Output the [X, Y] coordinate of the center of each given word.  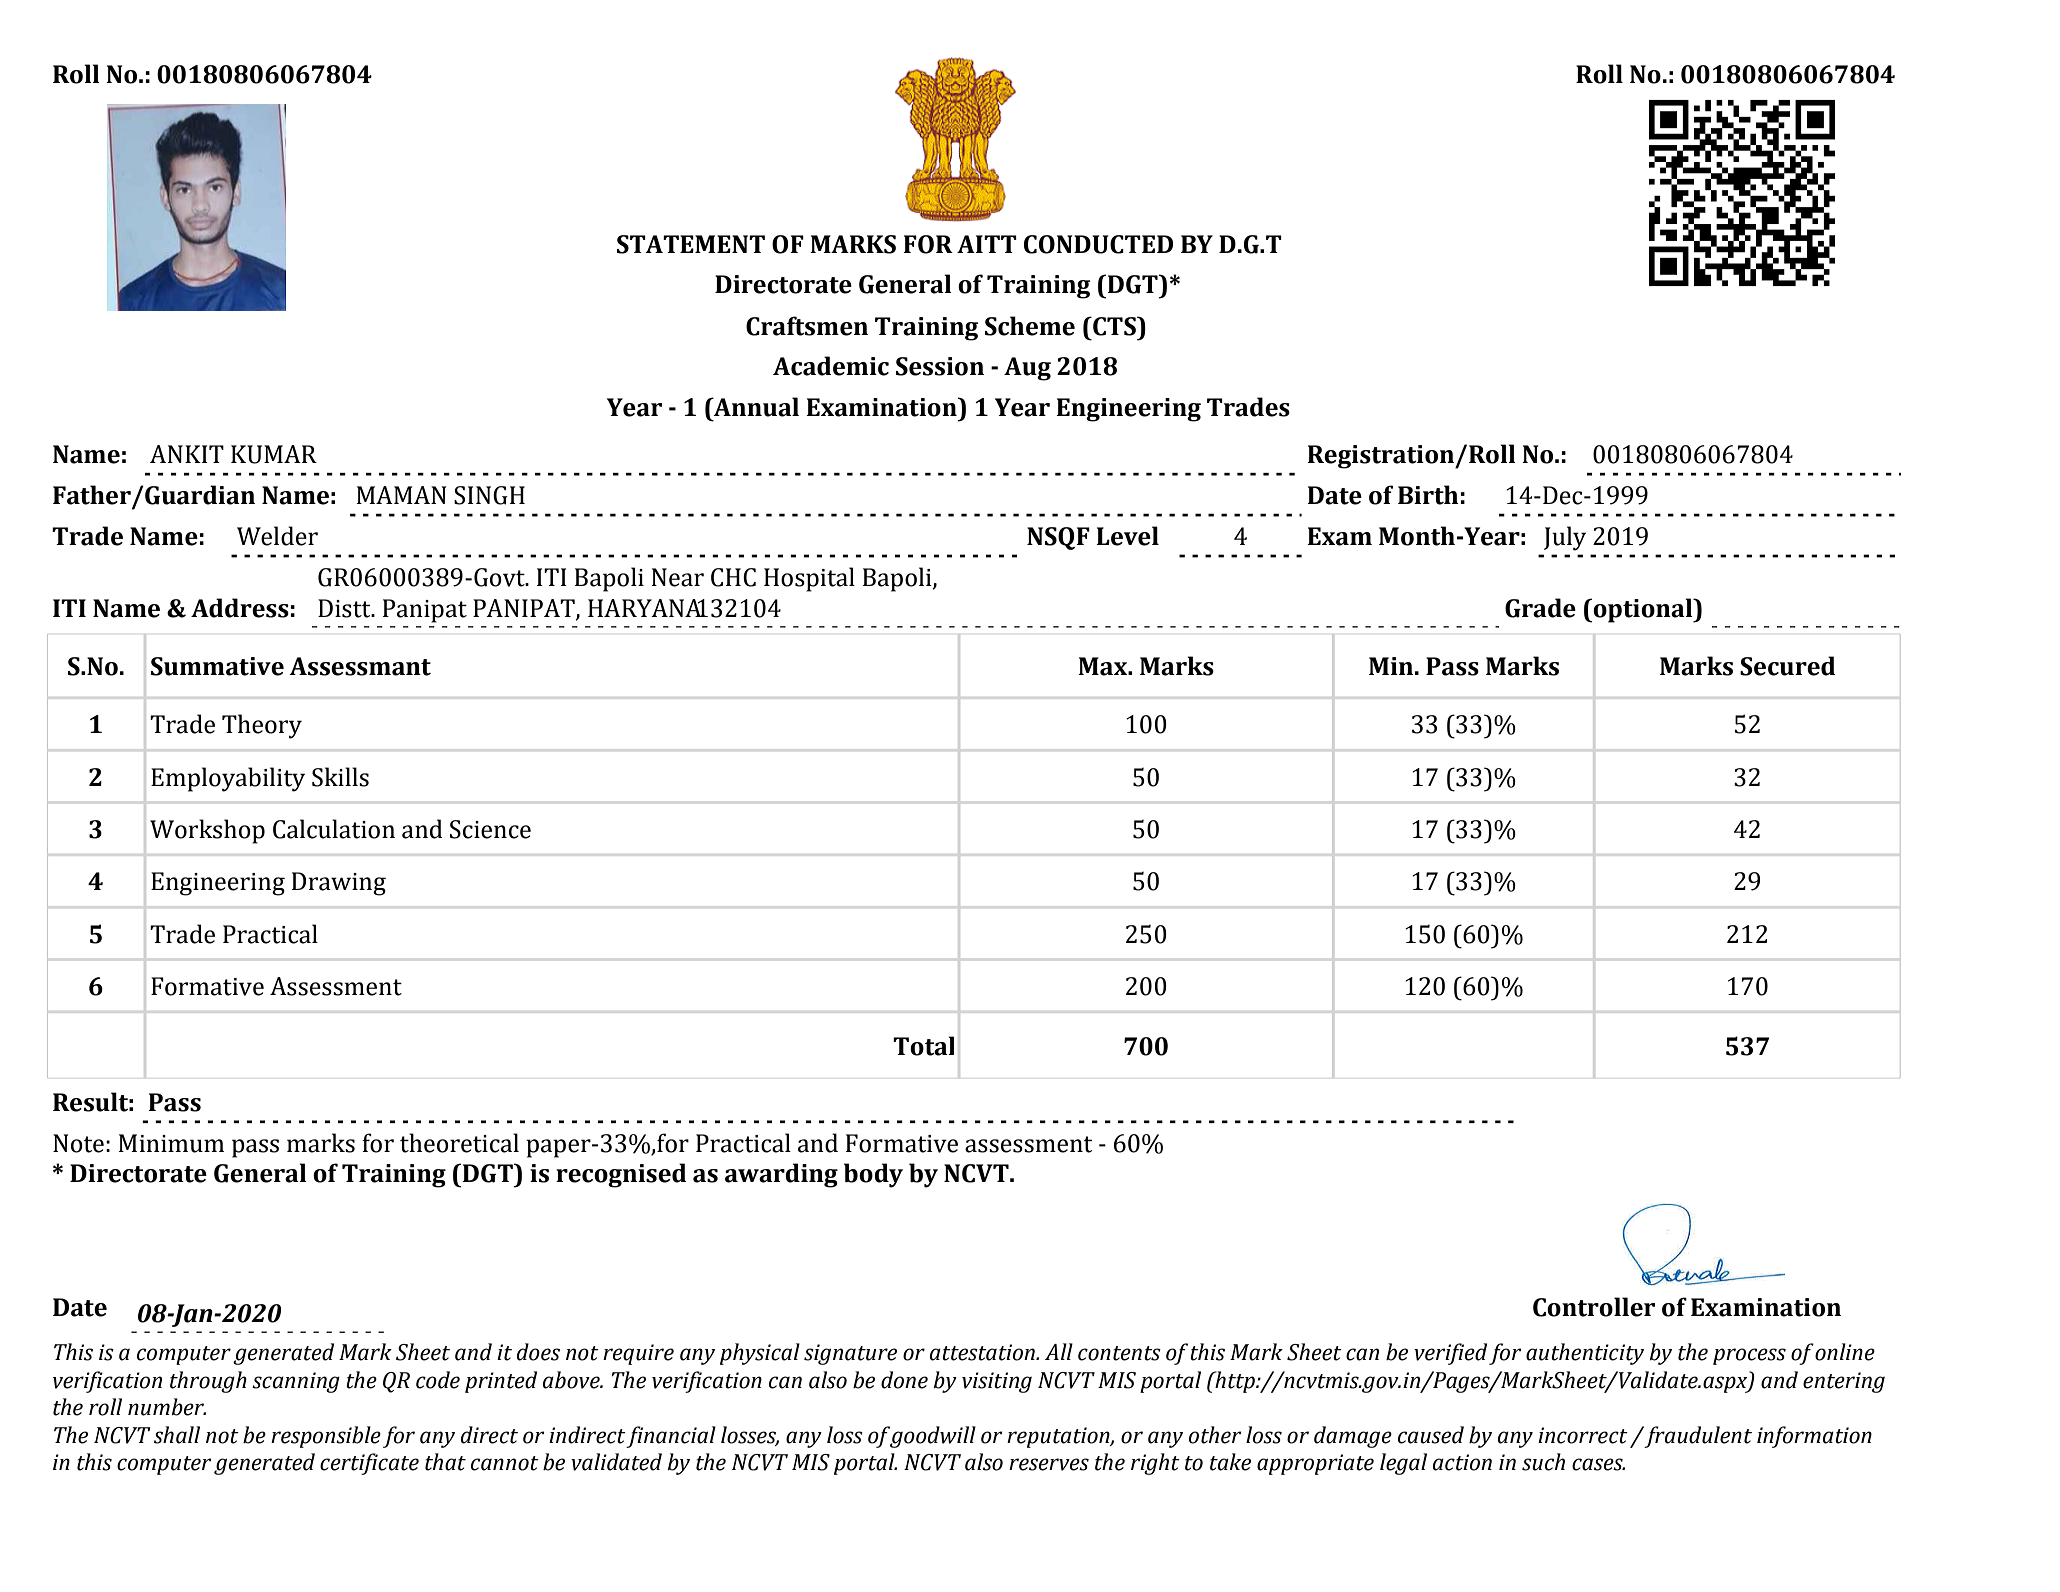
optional [1643, 610]
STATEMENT [691, 244]
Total [923, 1046]
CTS [1115, 326]
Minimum [171, 1143]
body [873, 1175]
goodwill [933, 1437]
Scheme [1030, 326]
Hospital [809, 579]
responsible [326, 1437]
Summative [217, 666]
